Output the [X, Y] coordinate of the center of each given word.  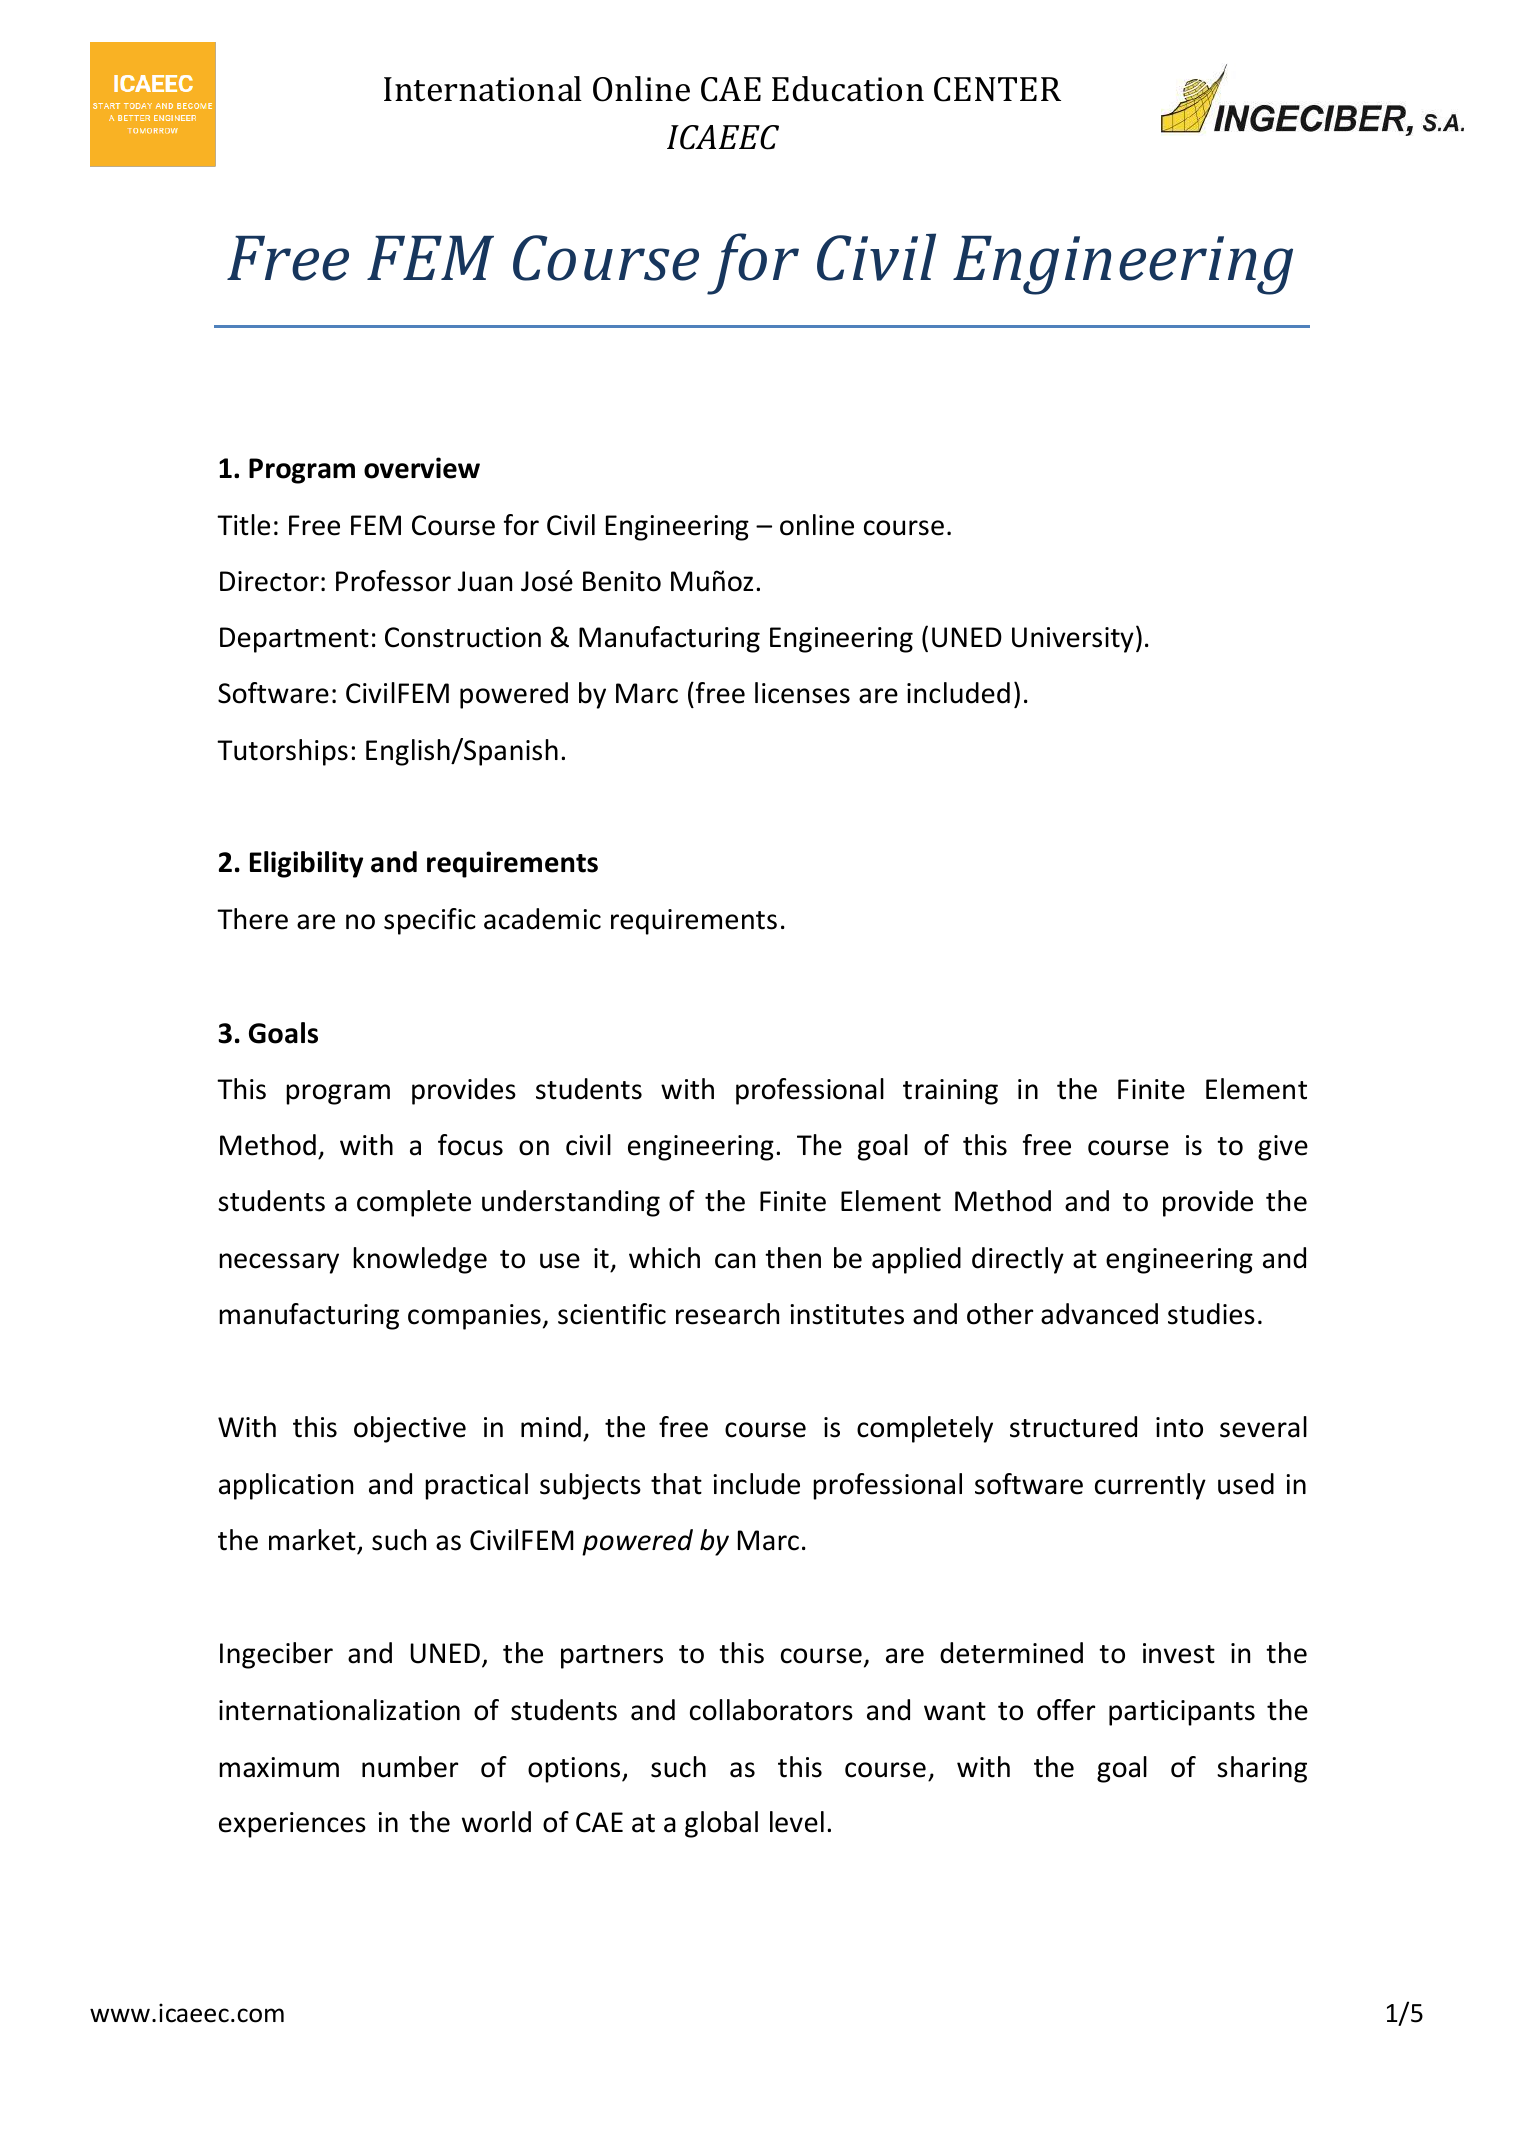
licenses [802, 693]
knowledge [420, 1260]
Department [294, 640]
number [410, 1767]
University [1073, 640]
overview [422, 468]
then [793, 1258]
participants [1182, 1713]
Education [848, 89]
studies [1211, 1314]
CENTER [997, 89]
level [797, 1822]
